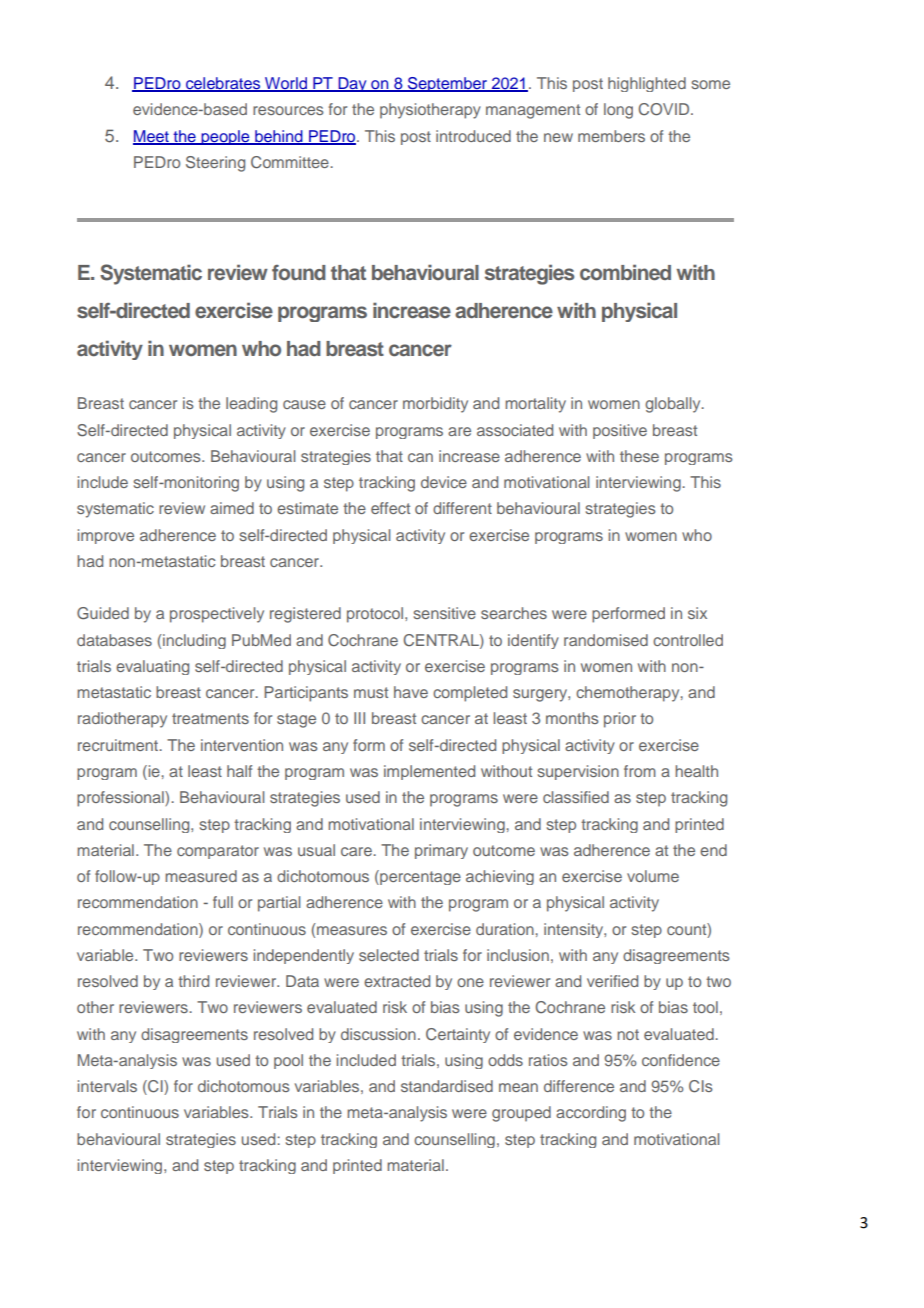  What do you see at coordinates (107, 1086) in the document?
I see `intervals` at bounding box center [107, 1086].
